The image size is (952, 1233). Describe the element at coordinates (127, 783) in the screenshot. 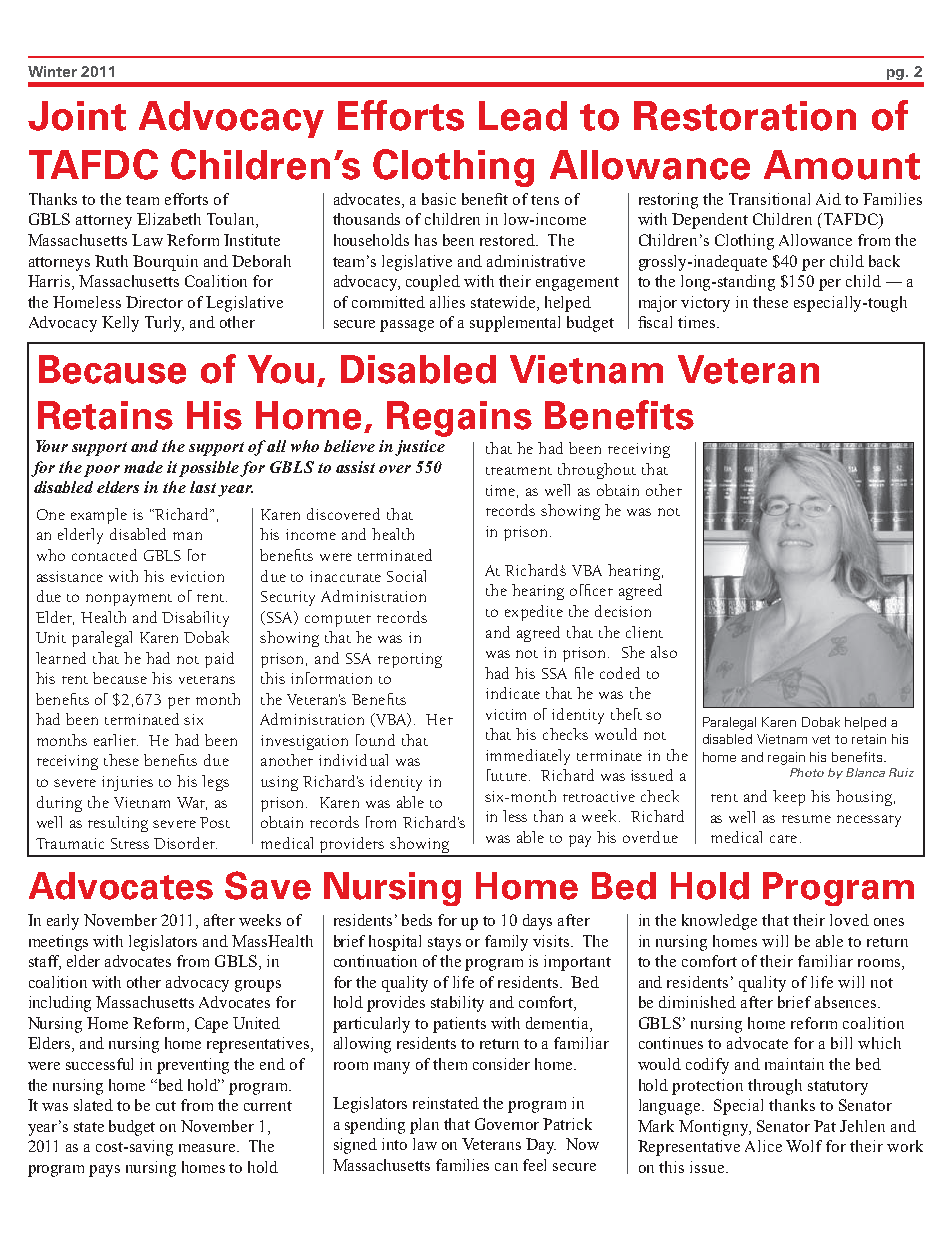

I see `injuries` at that location.
